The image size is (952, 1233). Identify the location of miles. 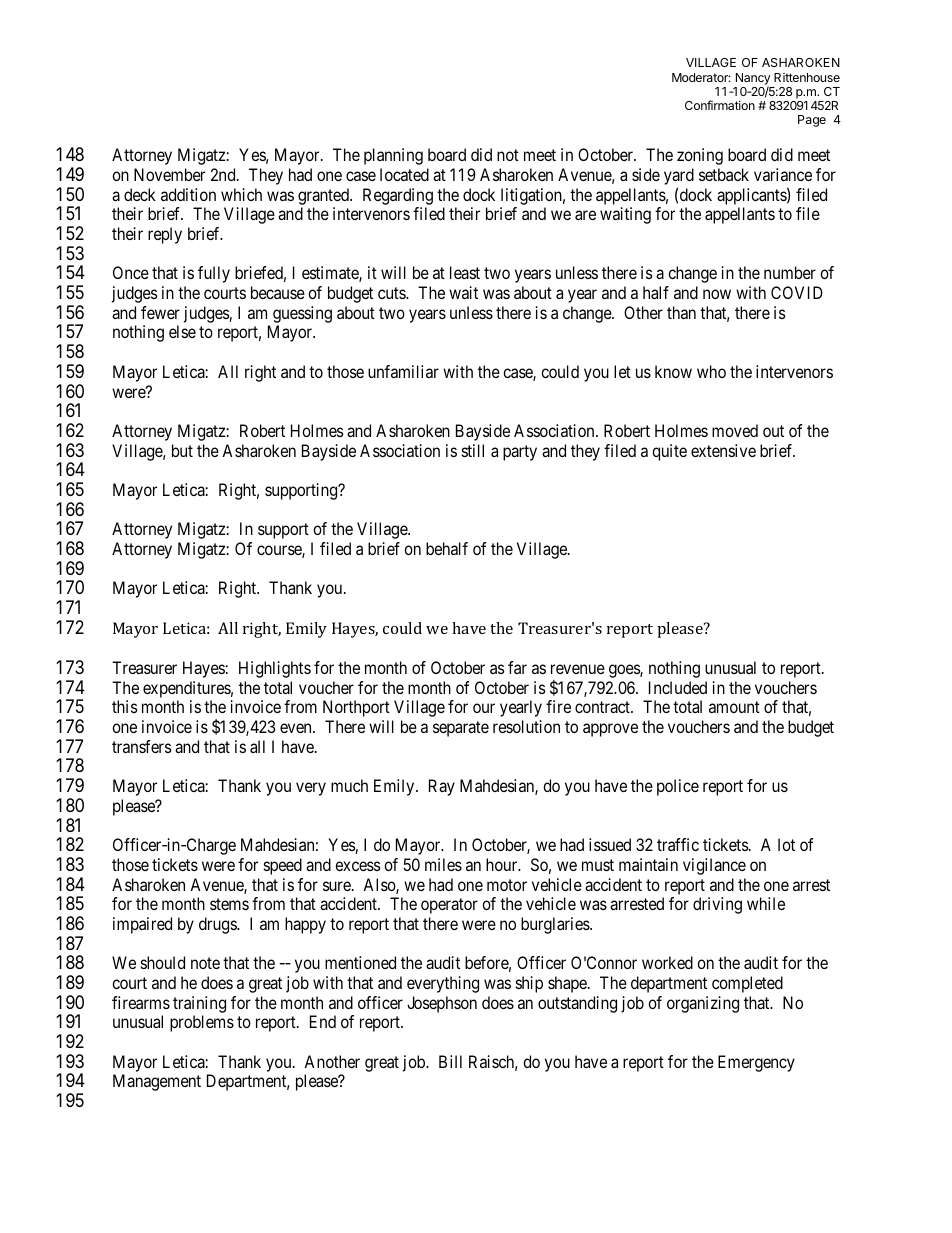
(443, 864).
